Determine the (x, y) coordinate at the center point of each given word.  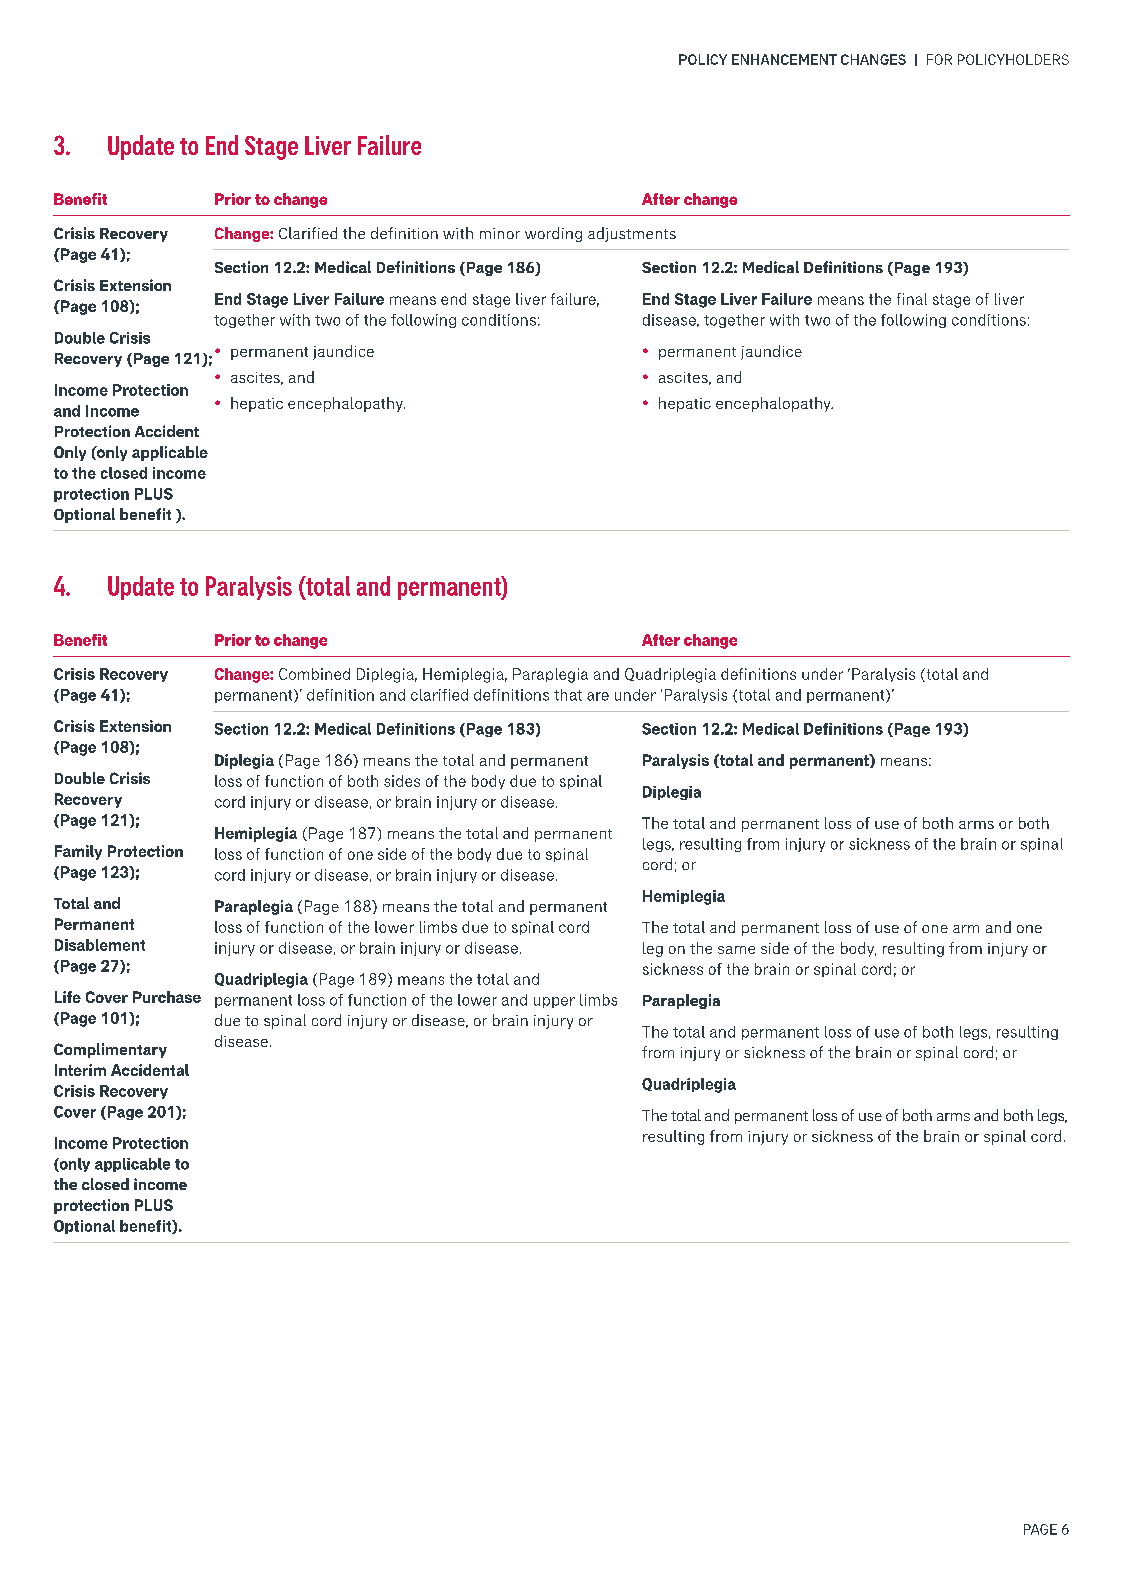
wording (553, 234)
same (736, 950)
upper (554, 1002)
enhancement (784, 59)
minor (500, 233)
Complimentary (110, 1050)
